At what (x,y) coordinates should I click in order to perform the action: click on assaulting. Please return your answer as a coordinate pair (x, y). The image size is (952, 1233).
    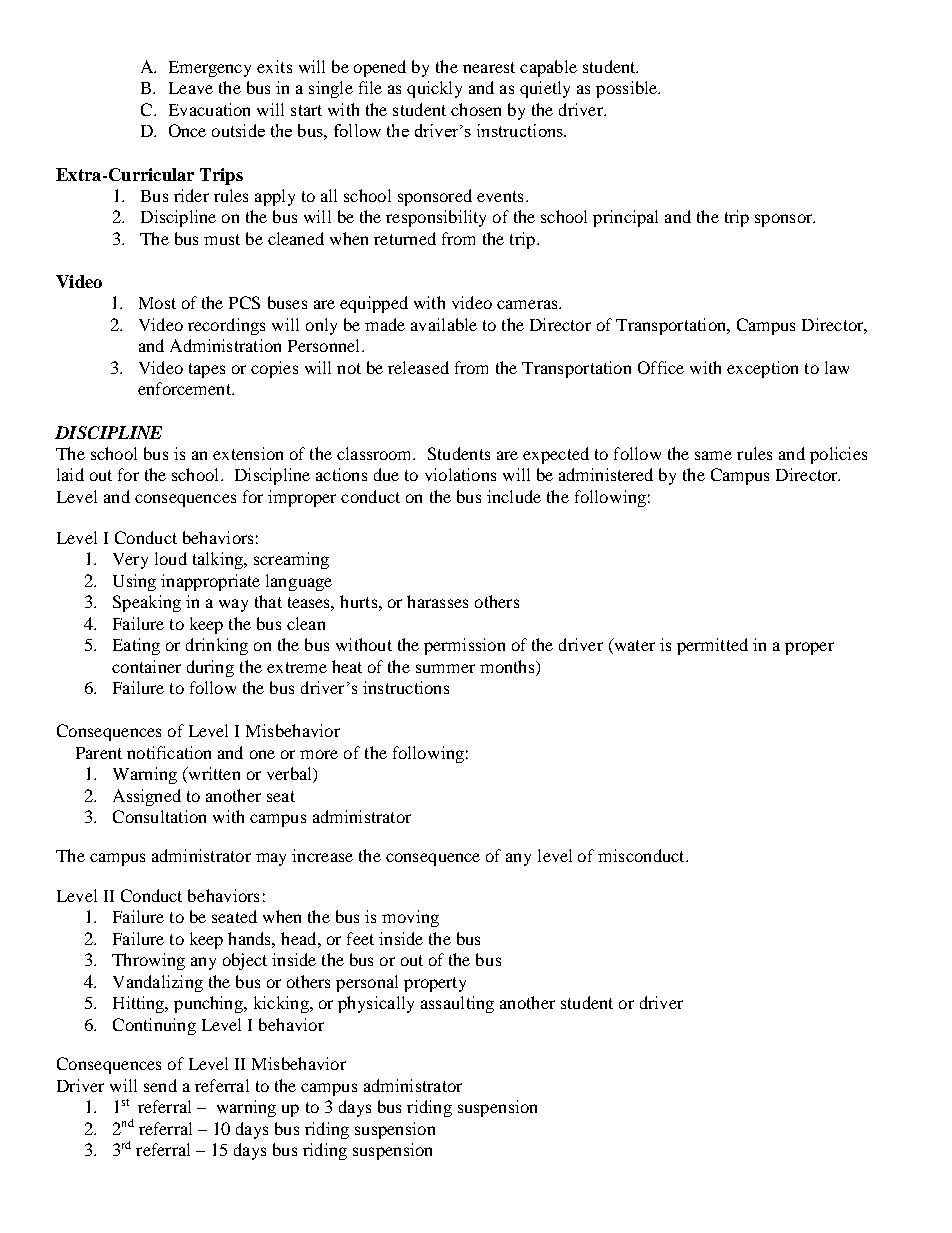
    Looking at the image, I should click on (457, 1004).
